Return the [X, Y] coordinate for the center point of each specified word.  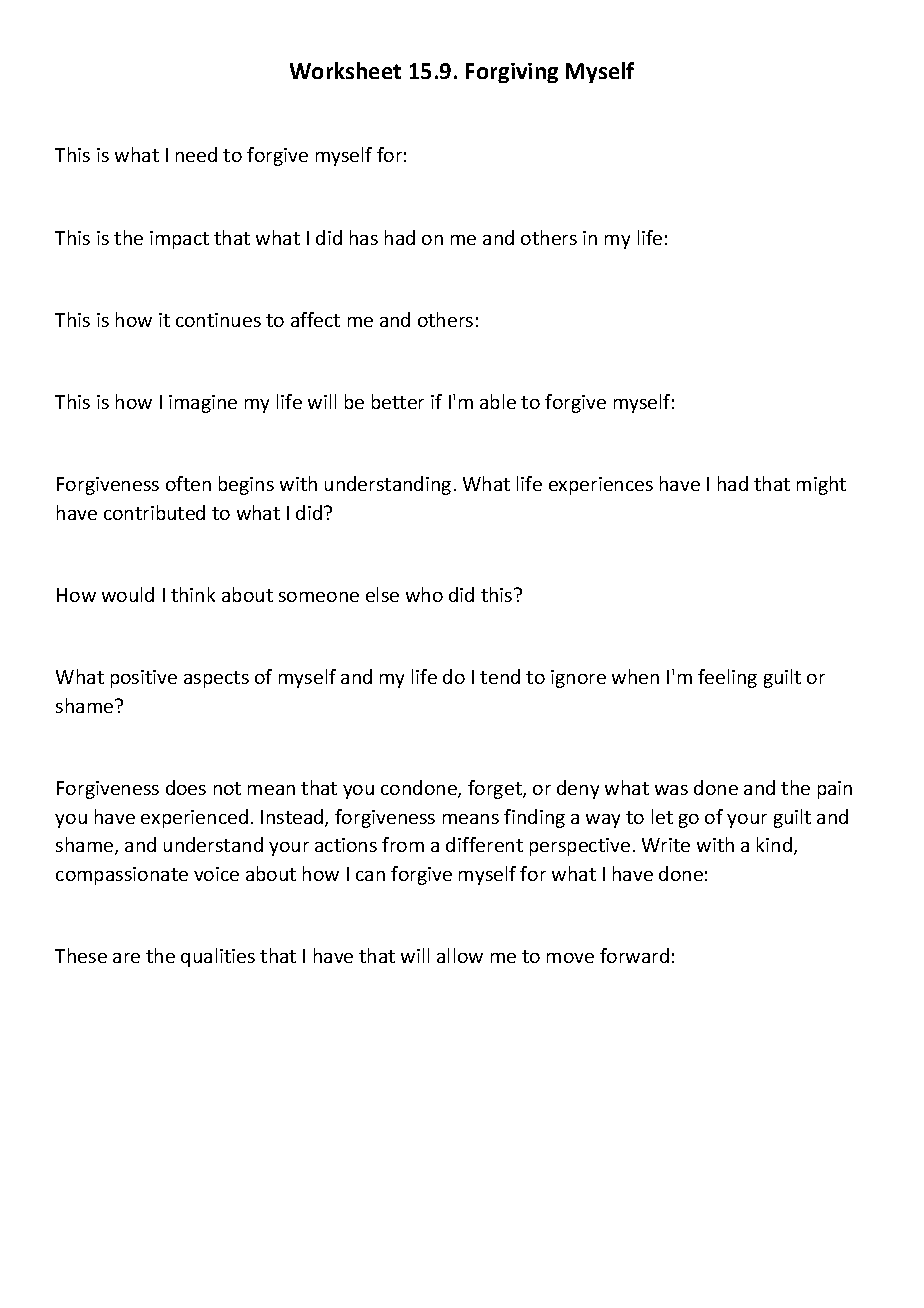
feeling [727, 678]
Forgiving [512, 73]
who [424, 594]
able [498, 401]
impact [179, 240]
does [186, 787]
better [398, 401]
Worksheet [345, 70]
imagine [203, 404]
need [196, 154]
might [821, 485]
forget [496, 789]
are [126, 958]
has [364, 237]
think [193, 594]
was [671, 790]
